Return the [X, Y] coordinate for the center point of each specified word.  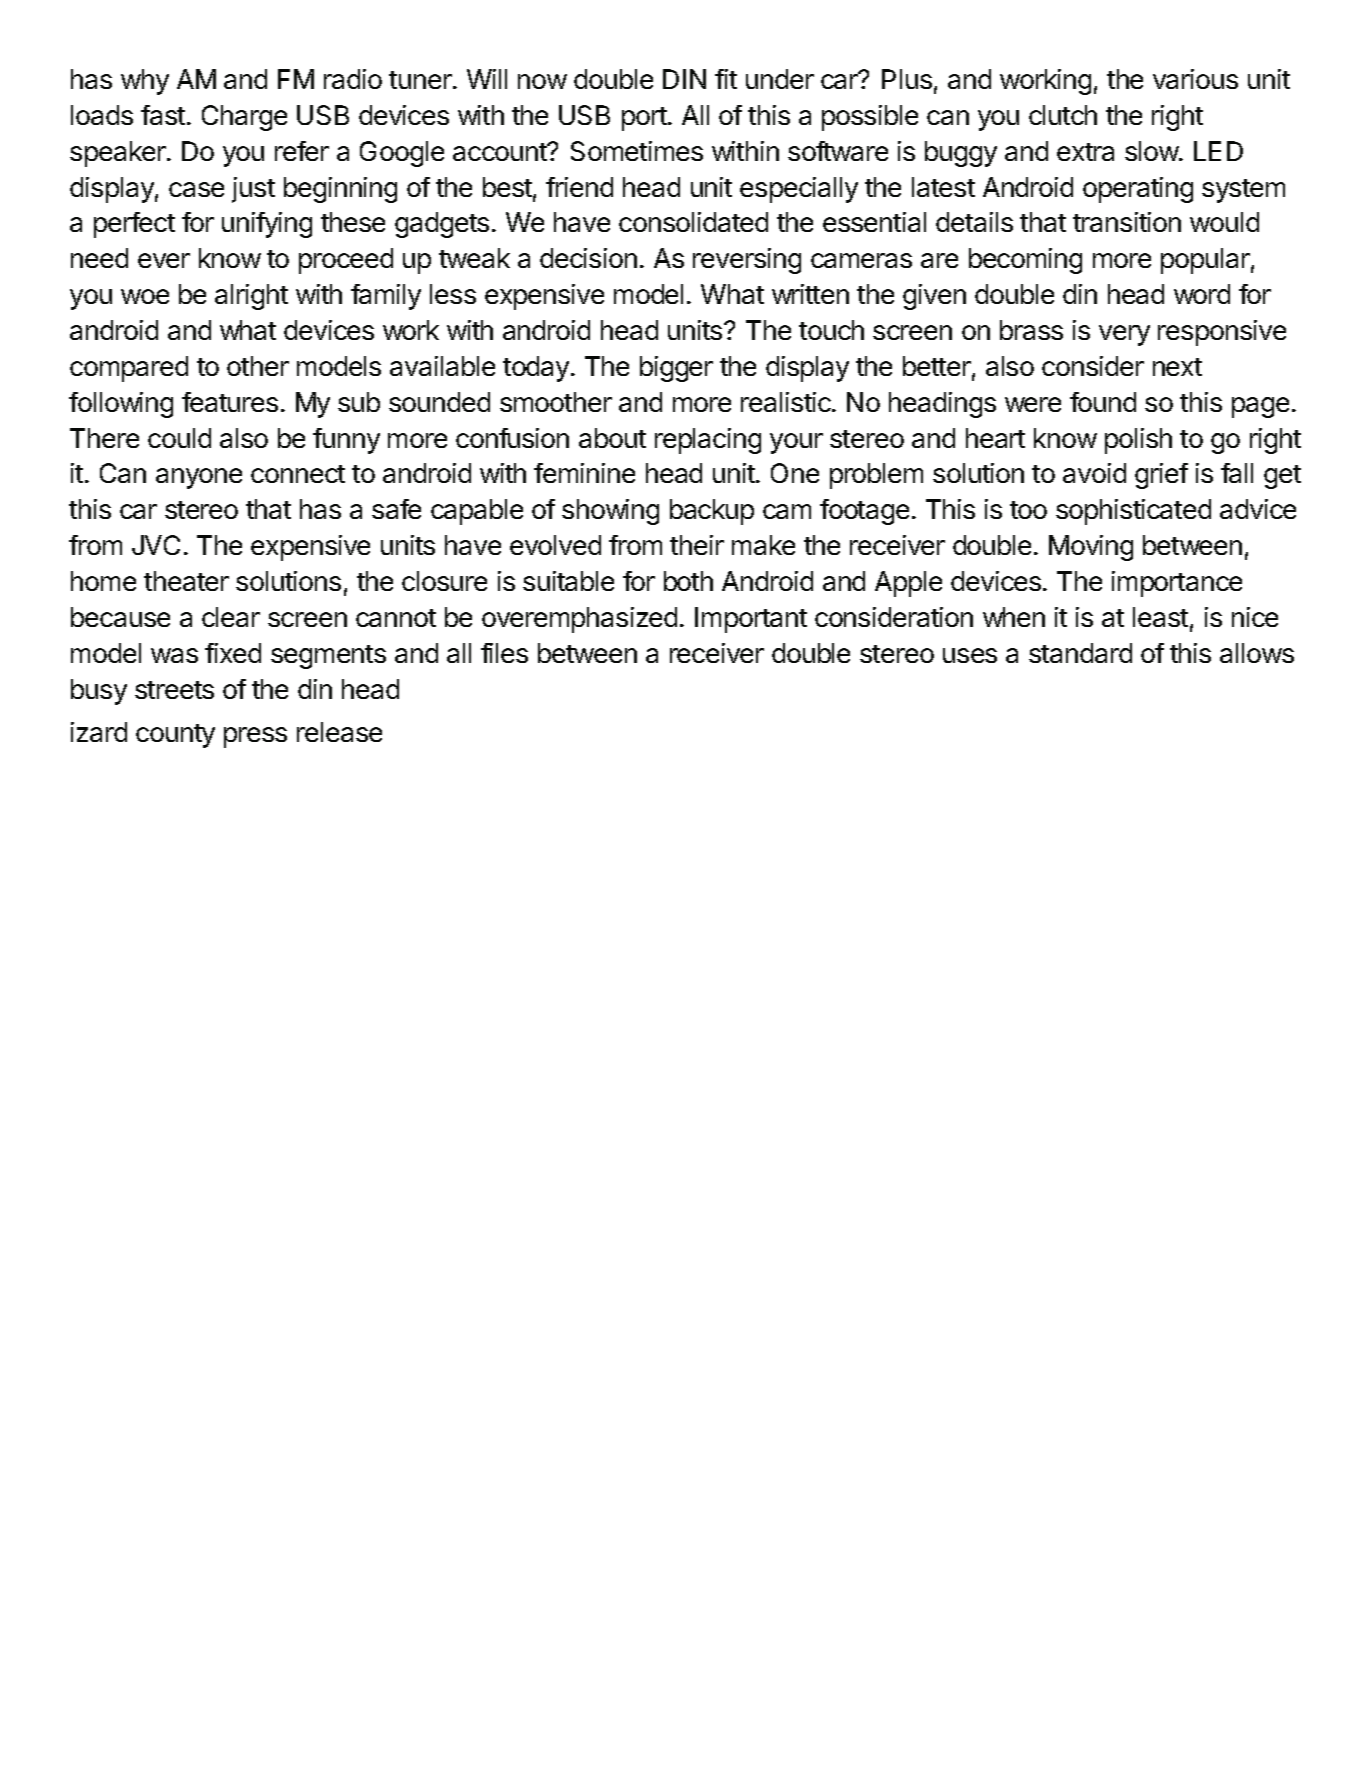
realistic [787, 402]
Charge [244, 118]
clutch [1063, 115]
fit [726, 79]
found [1103, 402]
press [255, 737]
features [230, 402]
